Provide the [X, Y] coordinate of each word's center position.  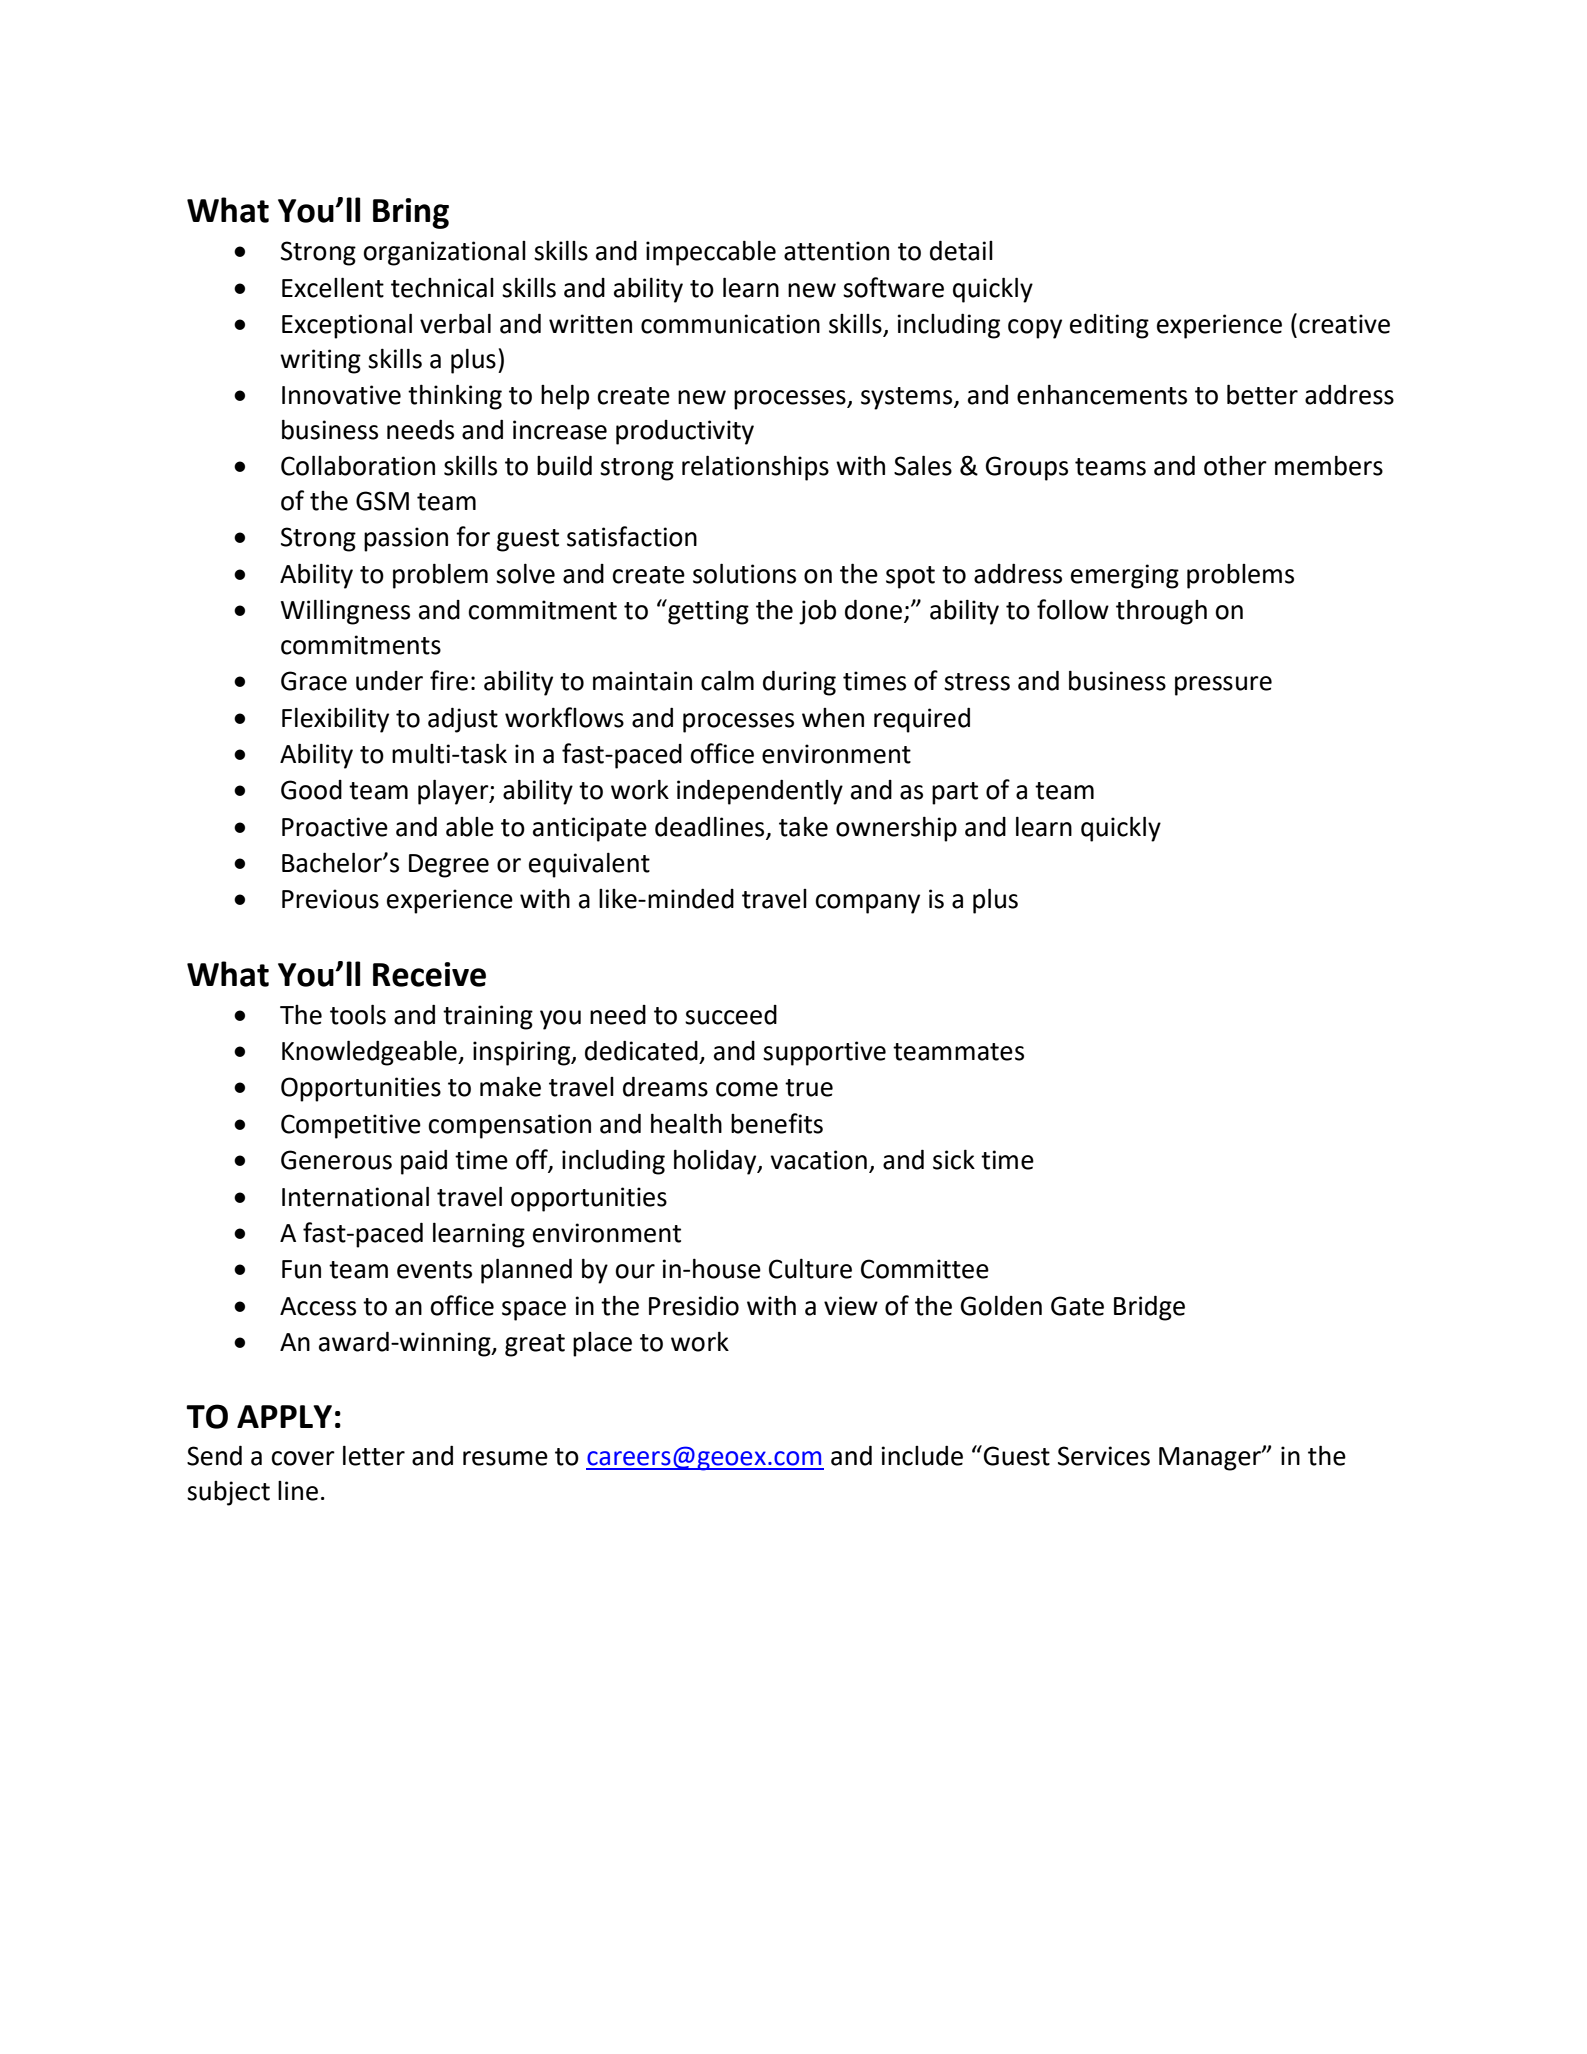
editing [1109, 326]
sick [954, 1159]
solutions [744, 573]
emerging [1125, 576]
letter [374, 1455]
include [922, 1455]
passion [406, 539]
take [803, 826]
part [955, 793]
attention [836, 251]
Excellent [333, 287]
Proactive [335, 827]
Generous [336, 1160]
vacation [818, 1160]
